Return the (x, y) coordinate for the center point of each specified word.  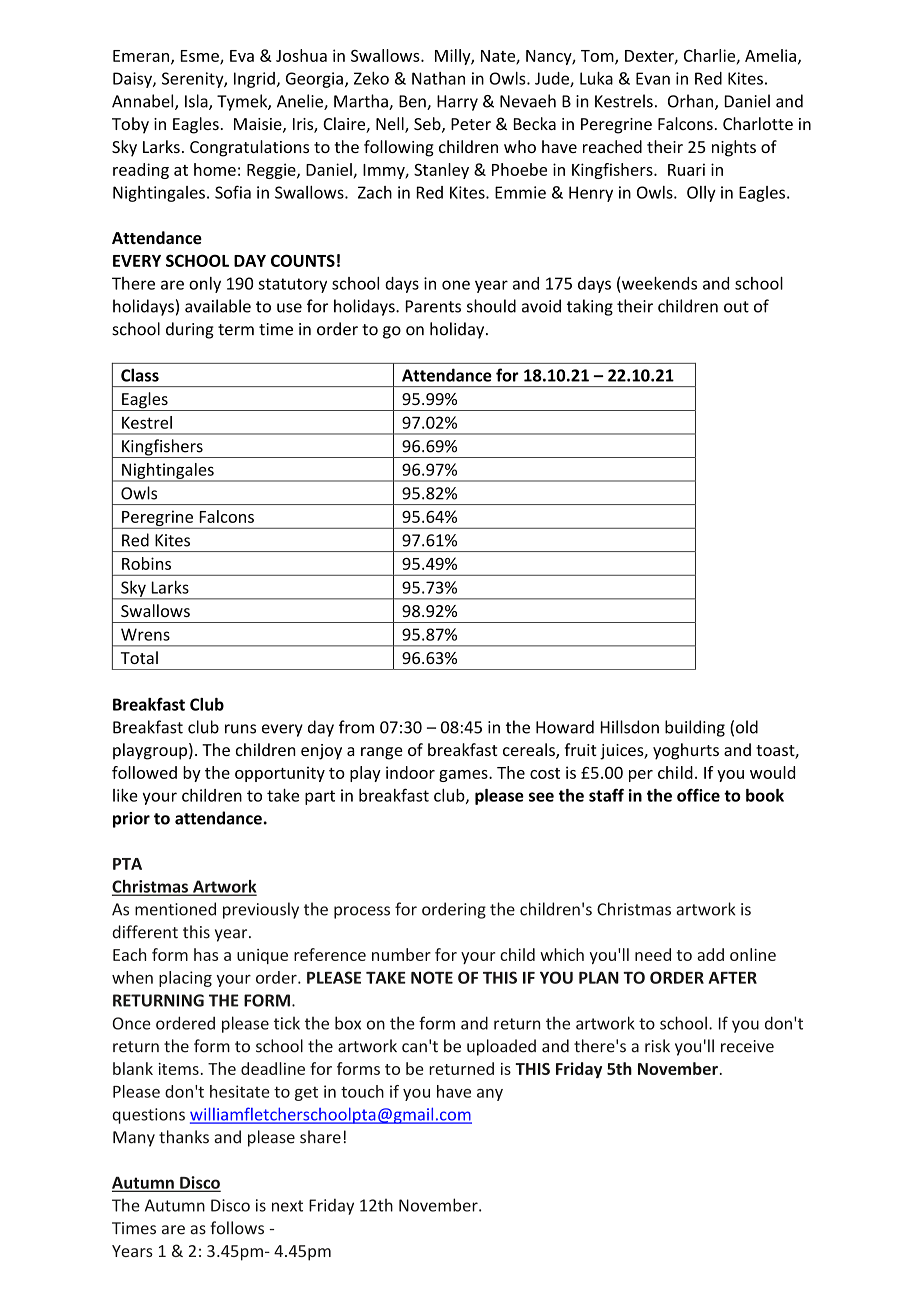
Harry (457, 103)
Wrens (145, 634)
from (356, 727)
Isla (197, 102)
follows (237, 1228)
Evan (653, 78)
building (695, 728)
